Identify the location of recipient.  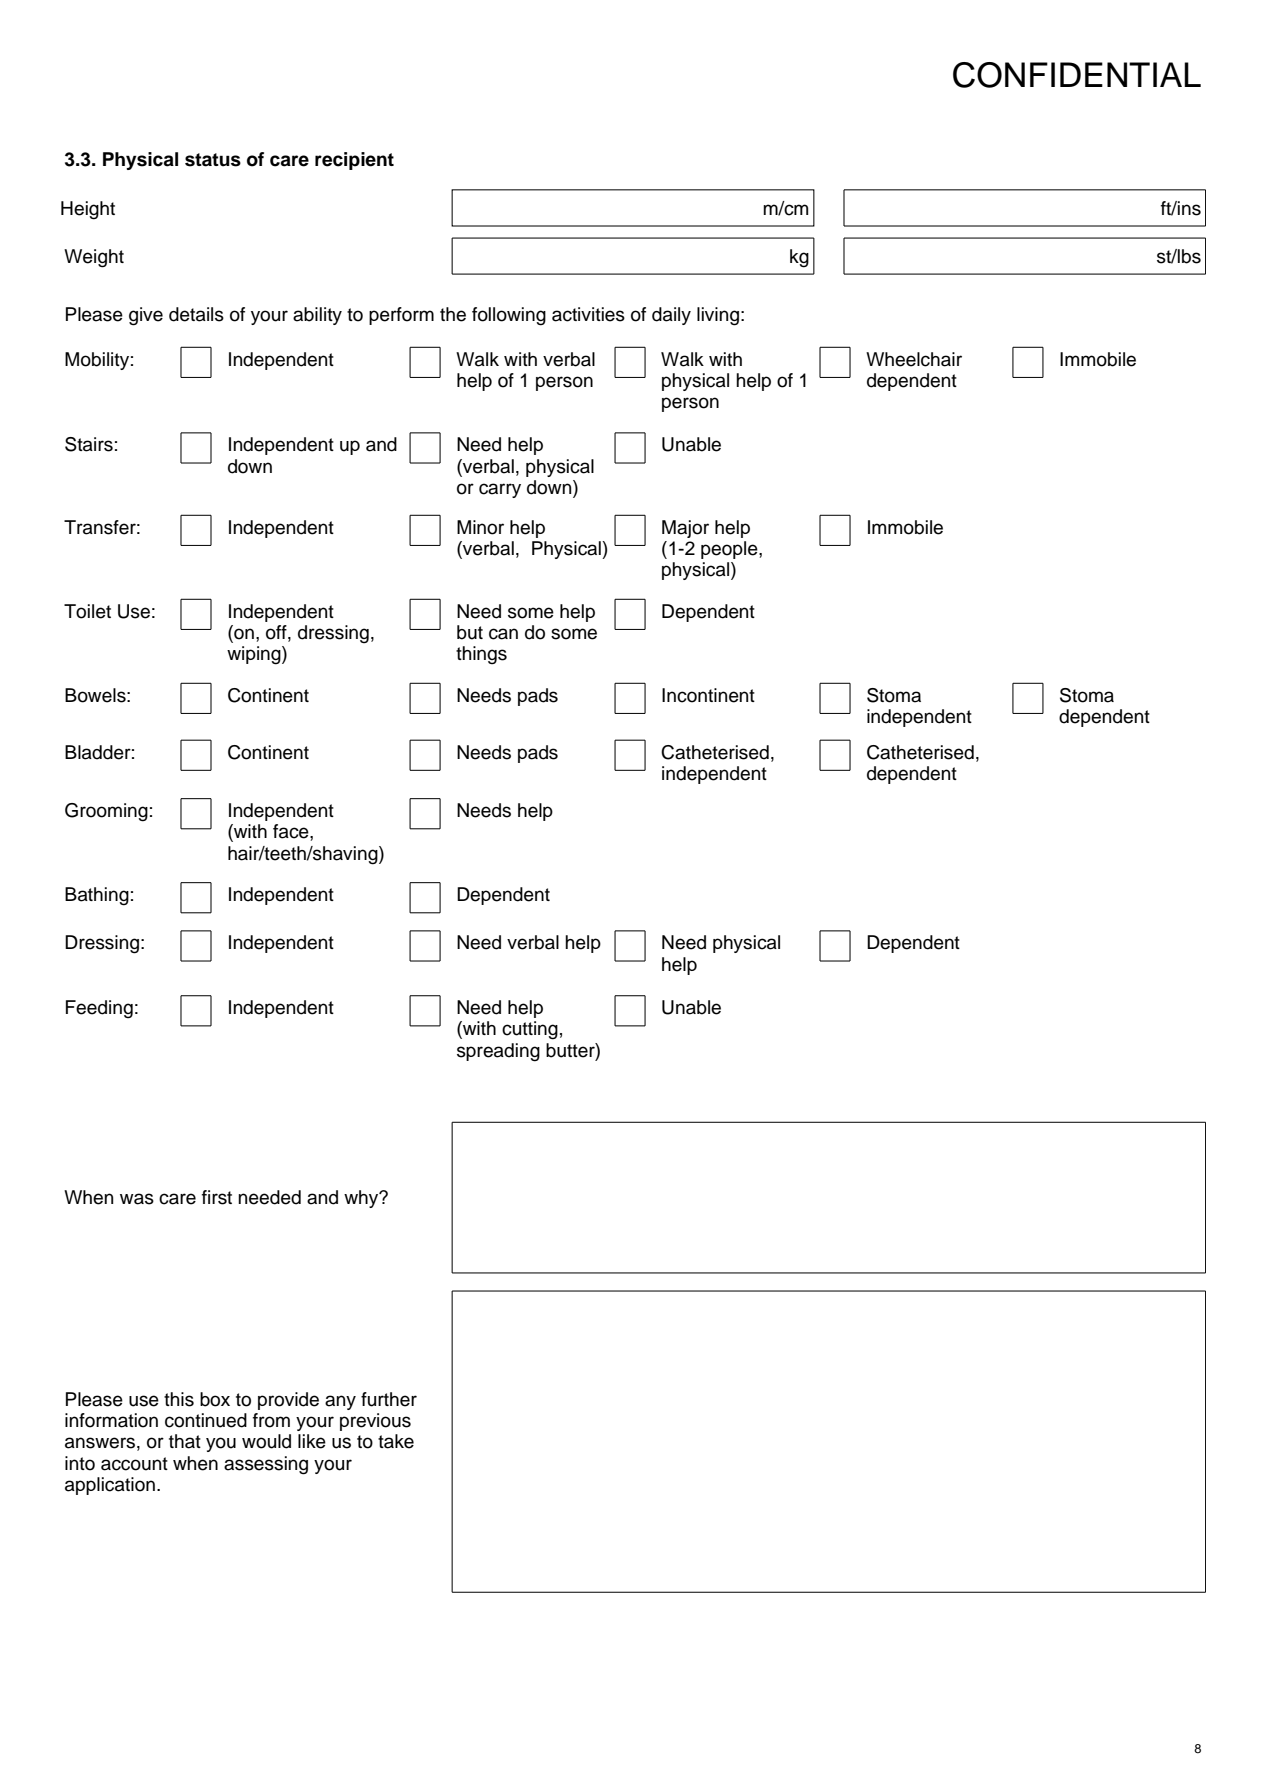
(354, 161).
